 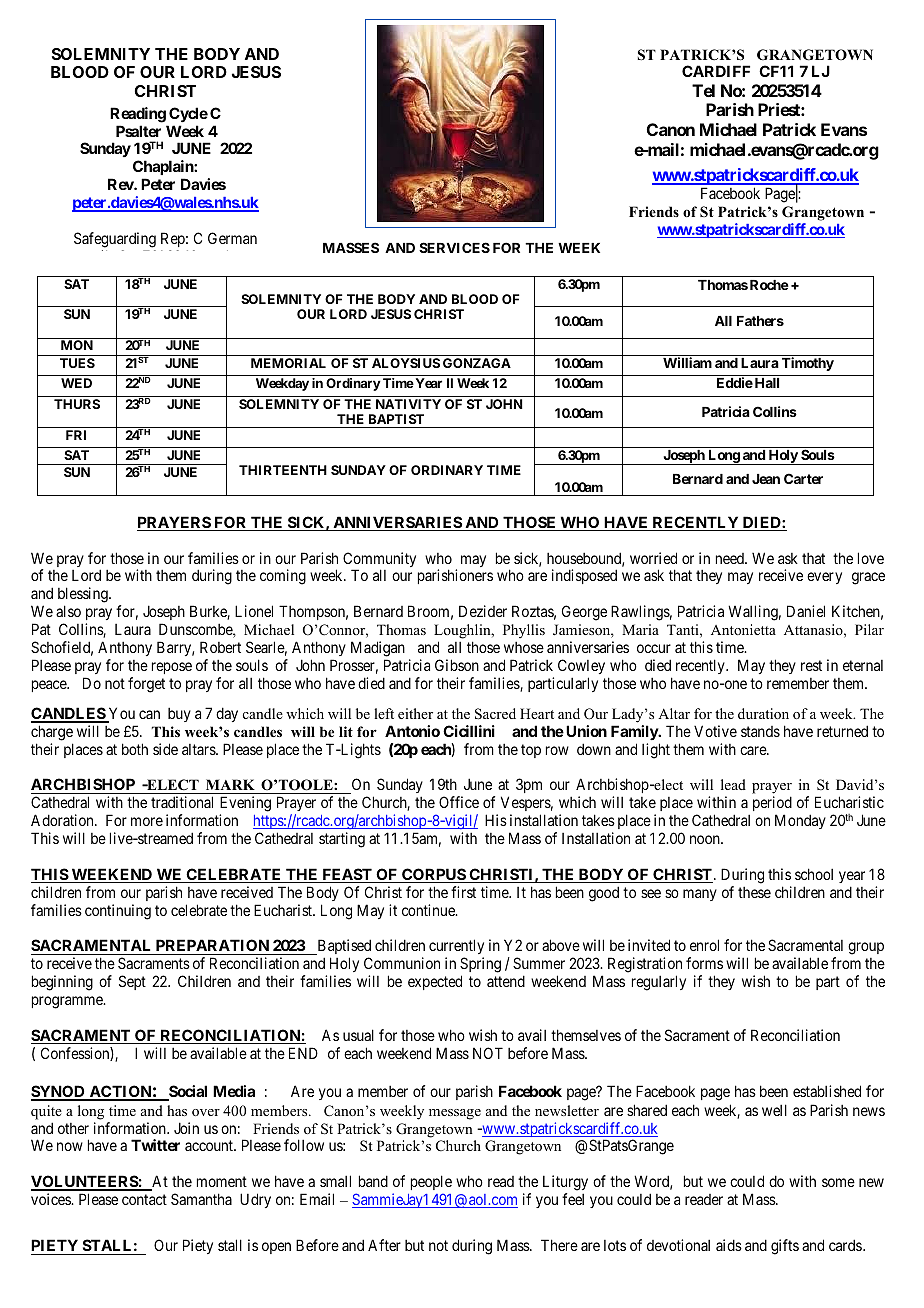 I want to click on SERVICES, so click(x=454, y=247).
